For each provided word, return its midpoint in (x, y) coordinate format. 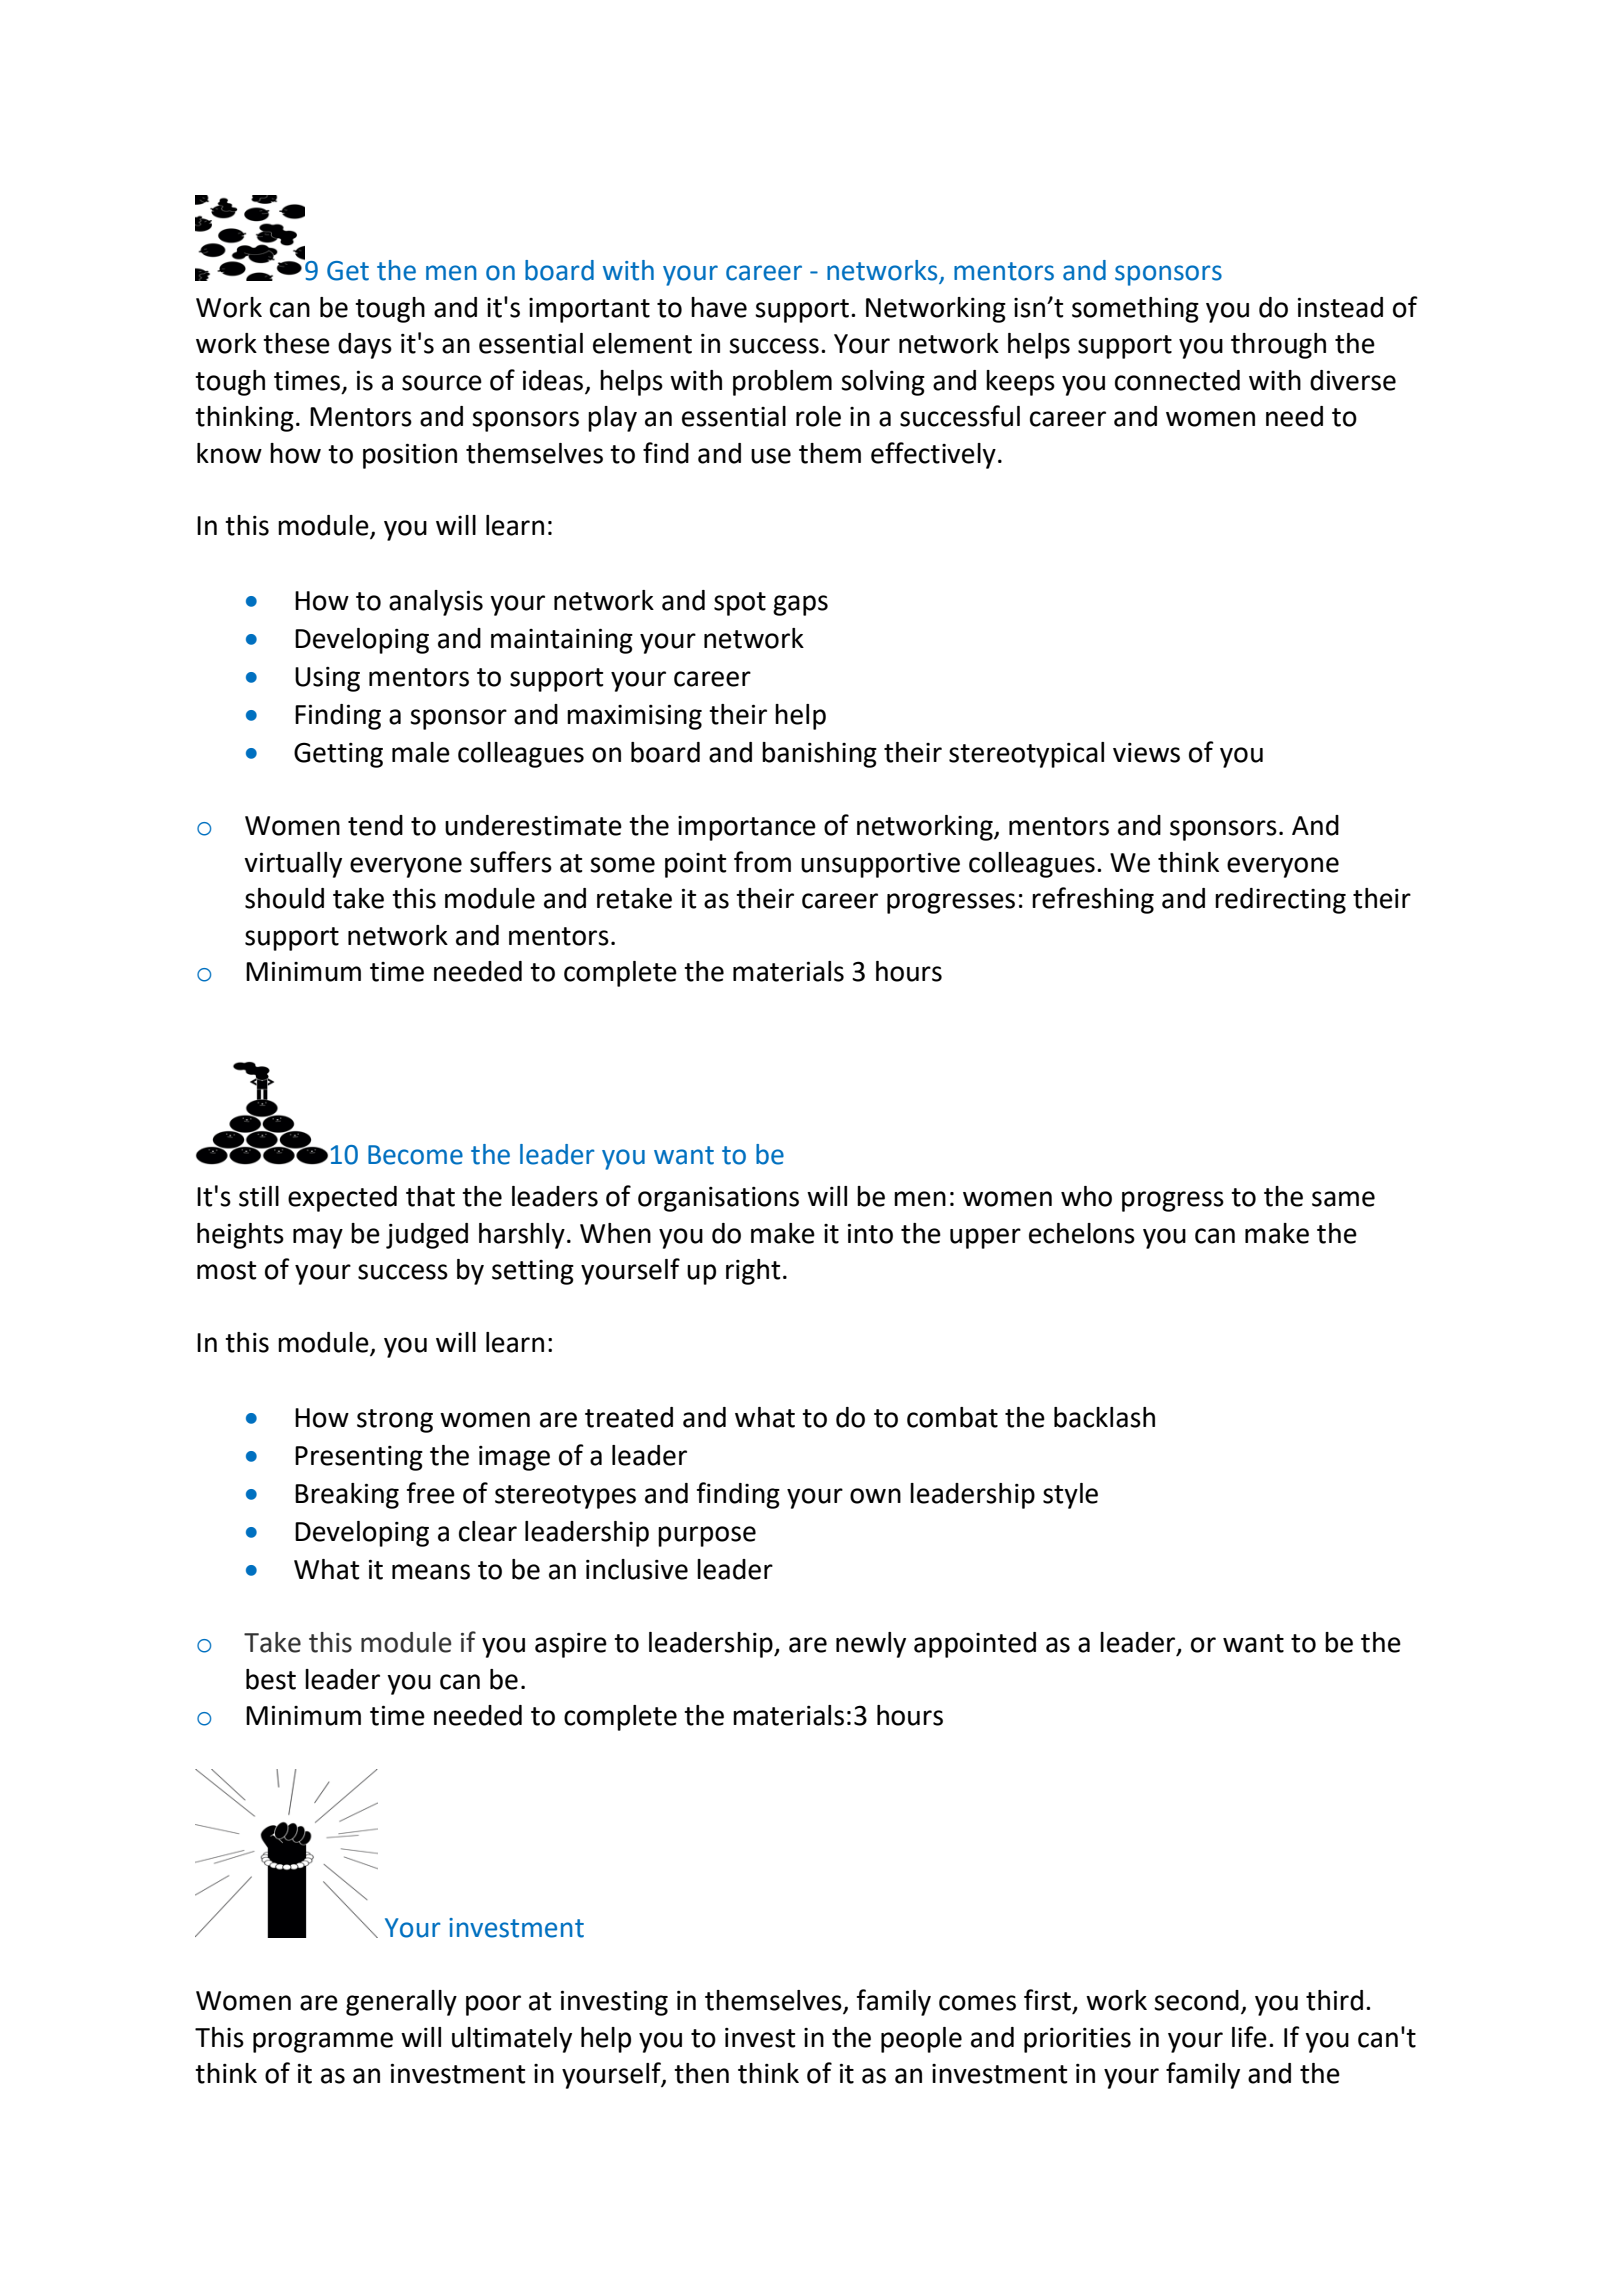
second (1196, 2000)
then (701, 2073)
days (365, 346)
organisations (718, 1199)
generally (401, 2003)
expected (342, 1199)
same (1343, 1199)
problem (782, 383)
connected (1177, 380)
